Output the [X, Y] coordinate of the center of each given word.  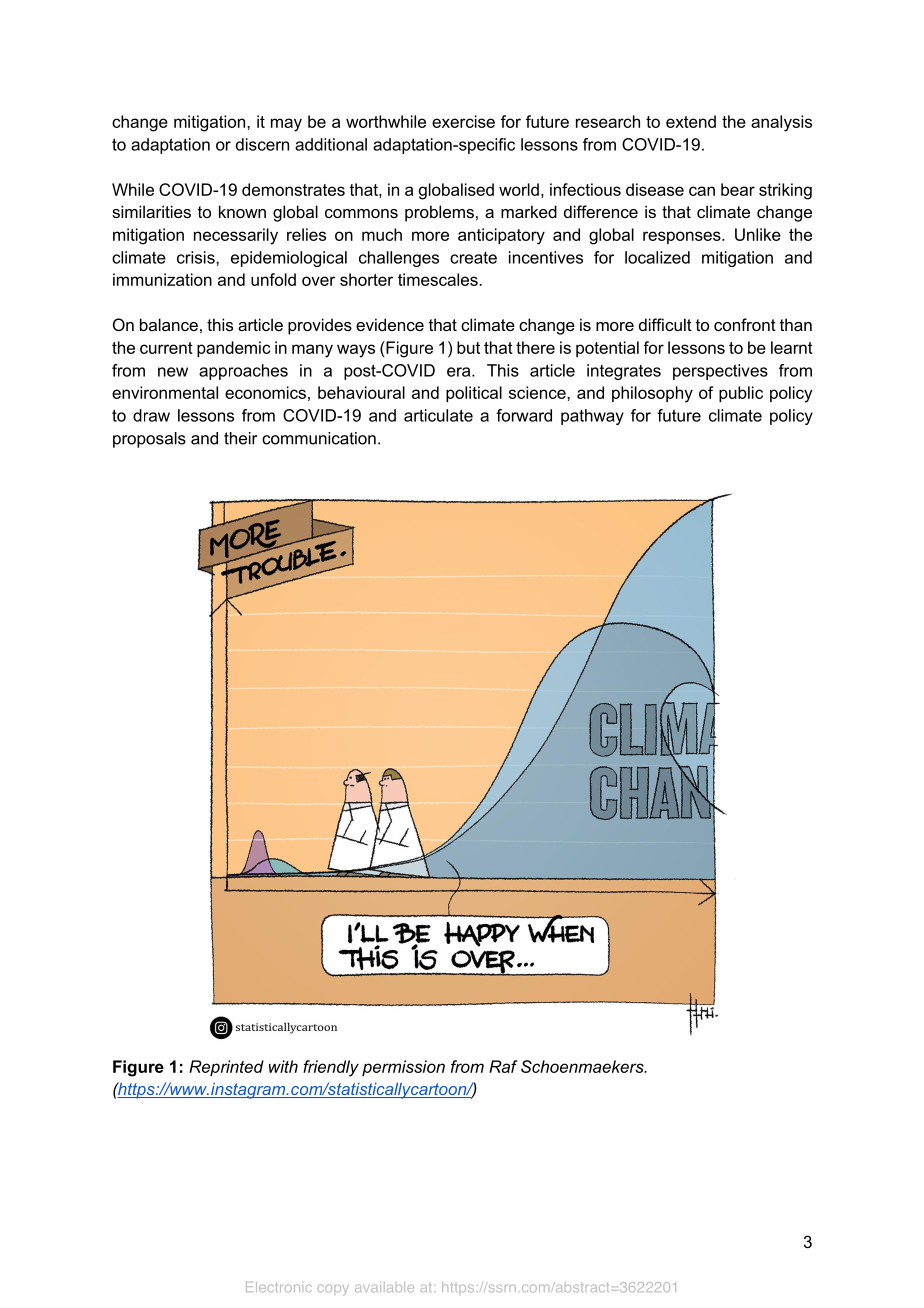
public [741, 394]
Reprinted [226, 1068]
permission [403, 1068]
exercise [463, 121]
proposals [149, 440]
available [384, 1287]
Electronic [279, 1287]
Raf [503, 1066]
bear [738, 189]
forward [524, 415]
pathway [592, 417]
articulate [438, 415]
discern [262, 144]
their [240, 438]
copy [333, 1289]
